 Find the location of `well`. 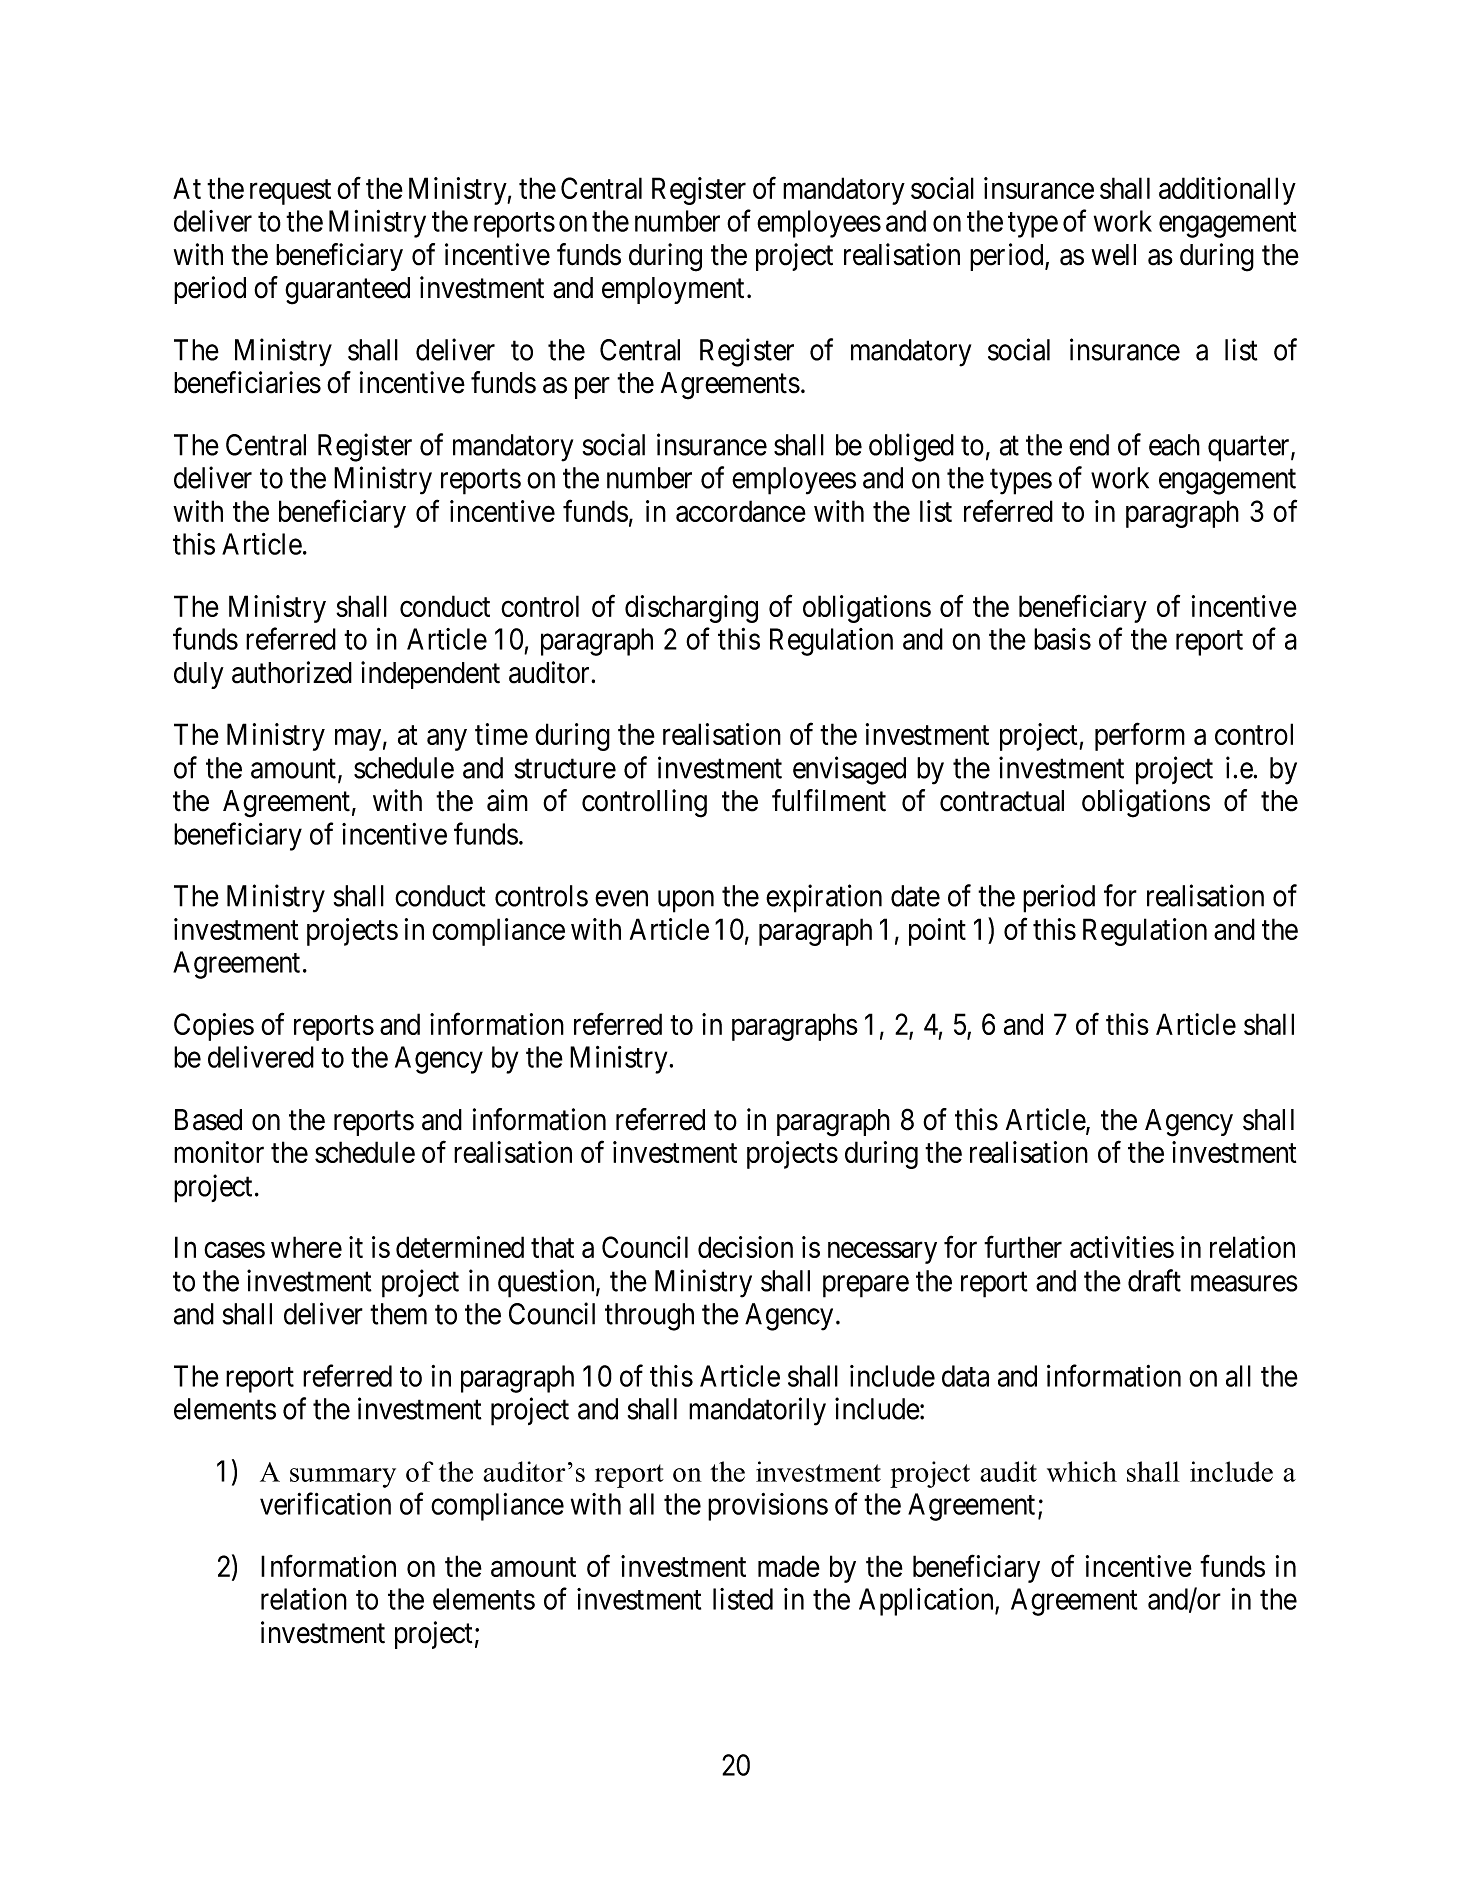

well is located at coordinates (1114, 255).
